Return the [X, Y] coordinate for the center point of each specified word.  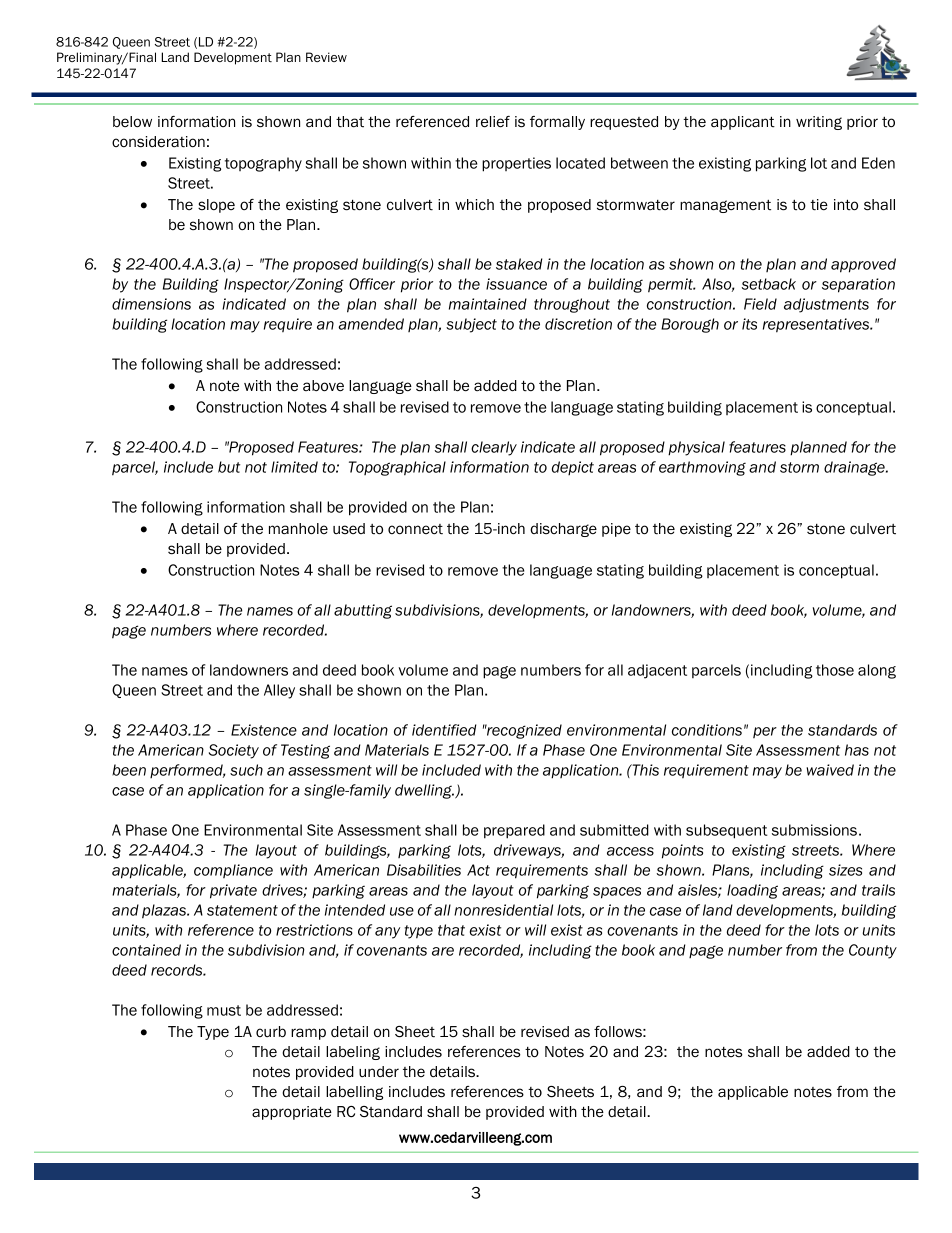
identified [444, 730]
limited [294, 467]
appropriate [292, 1113]
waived [830, 770]
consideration [158, 142]
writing [819, 123]
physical [696, 448]
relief [493, 122]
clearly [494, 448]
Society [234, 751]
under [379, 1072]
